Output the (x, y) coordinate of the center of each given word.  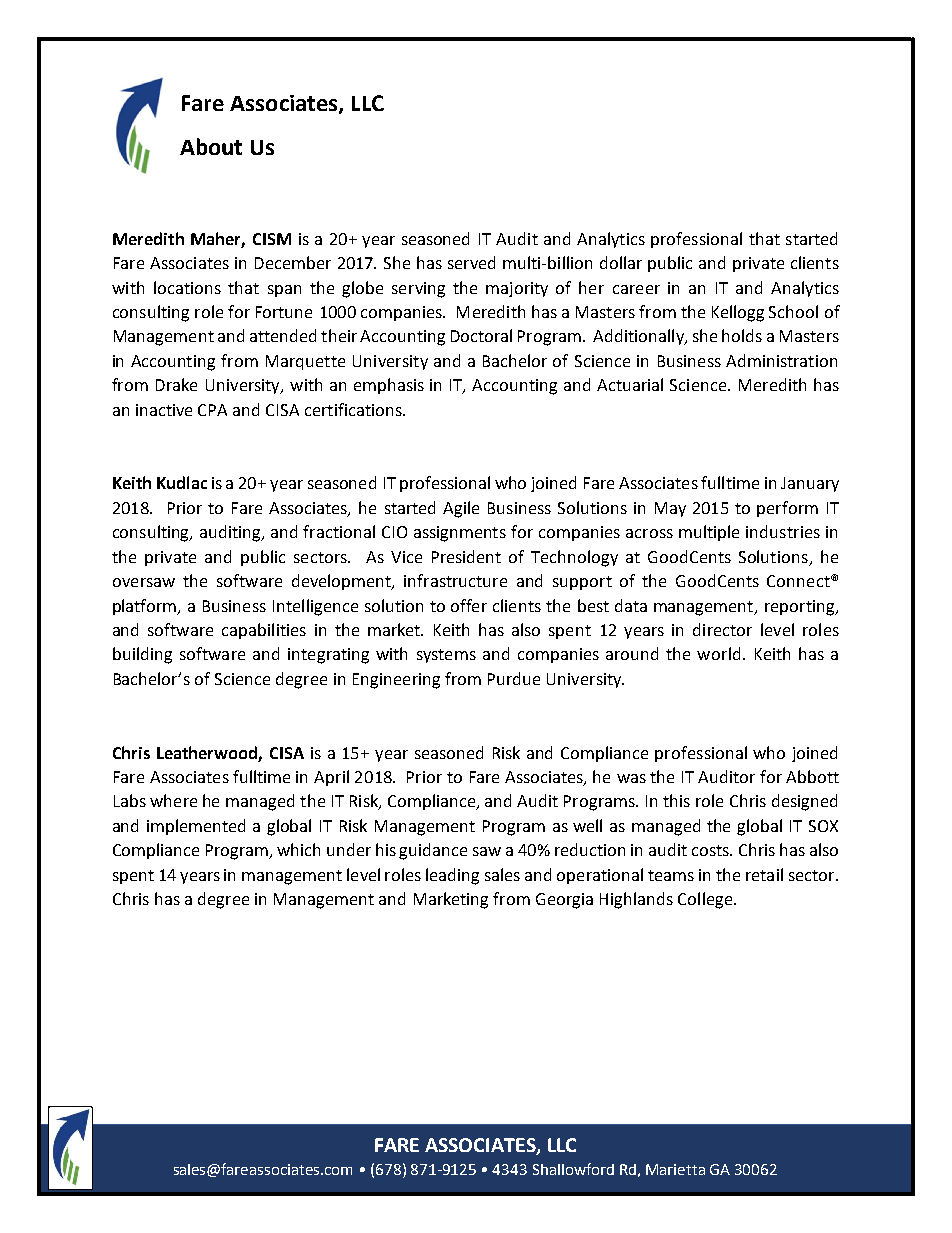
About (211, 146)
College (706, 900)
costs (711, 850)
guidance (433, 851)
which (298, 849)
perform (787, 509)
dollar (621, 262)
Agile (461, 509)
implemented (196, 827)
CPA (212, 410)
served (471, 262)
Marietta (675, 1169)
